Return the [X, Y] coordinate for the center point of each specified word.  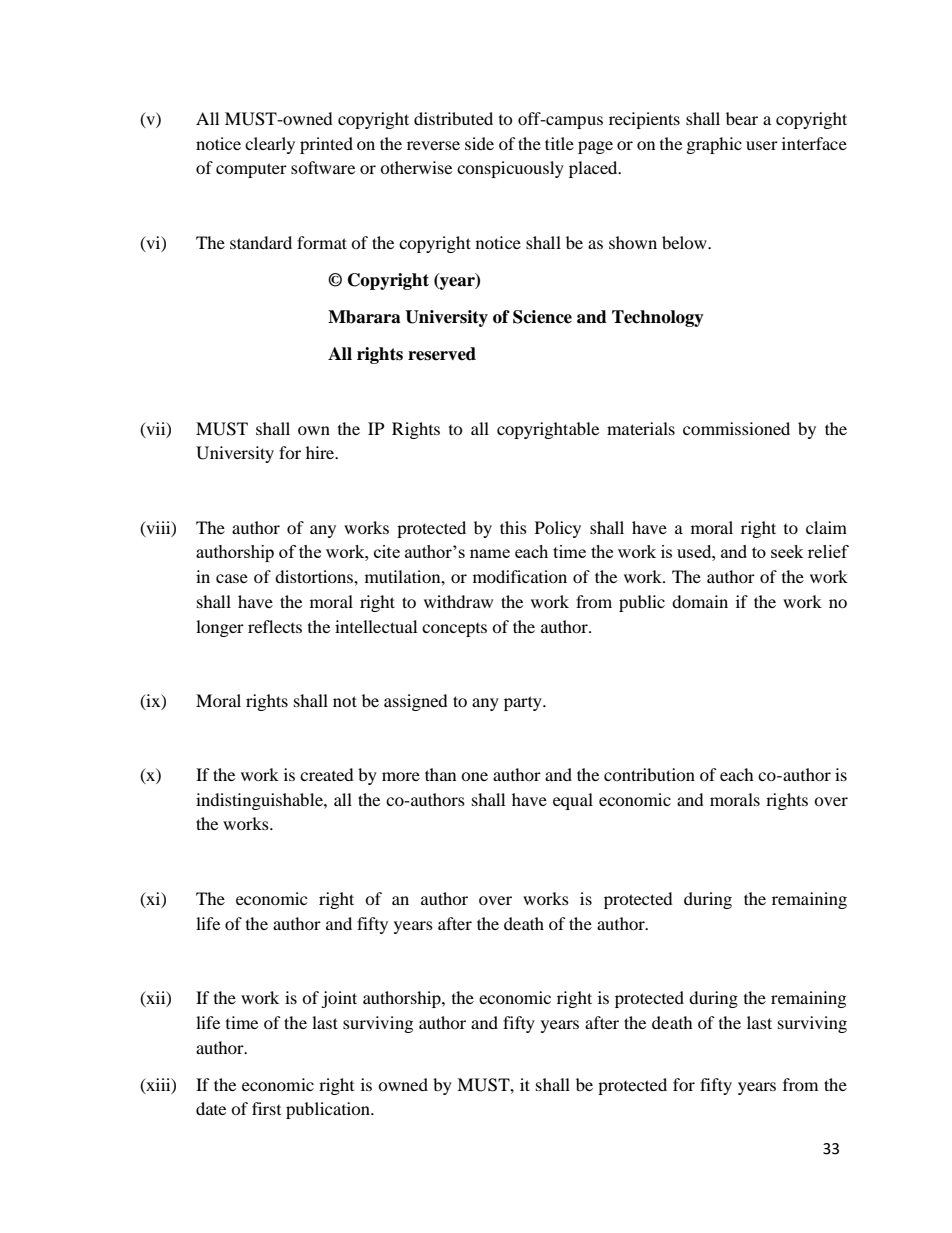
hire [321, 452]
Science [542, 317]
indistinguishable [260, 801]
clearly [270, 145]
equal [573, 801]
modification [520, 576]
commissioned [736, 428]
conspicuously [510, 169]
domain [700, 601]
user [762, 145]
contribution [649, 774]
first [266, 1108]
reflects [275, 626]
